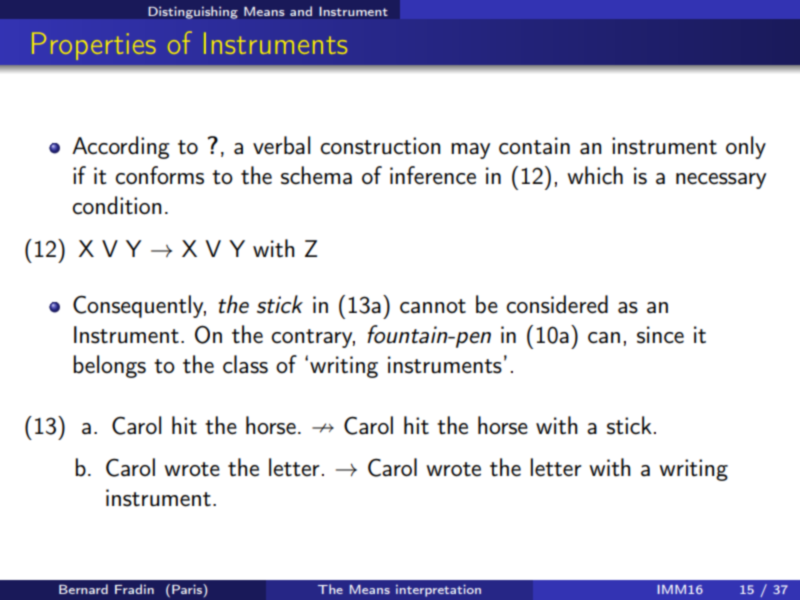 The image size is (800, 600). Describe the element at coordinates (438, 591) in the screenshot. I see `interpretation` at that location.
